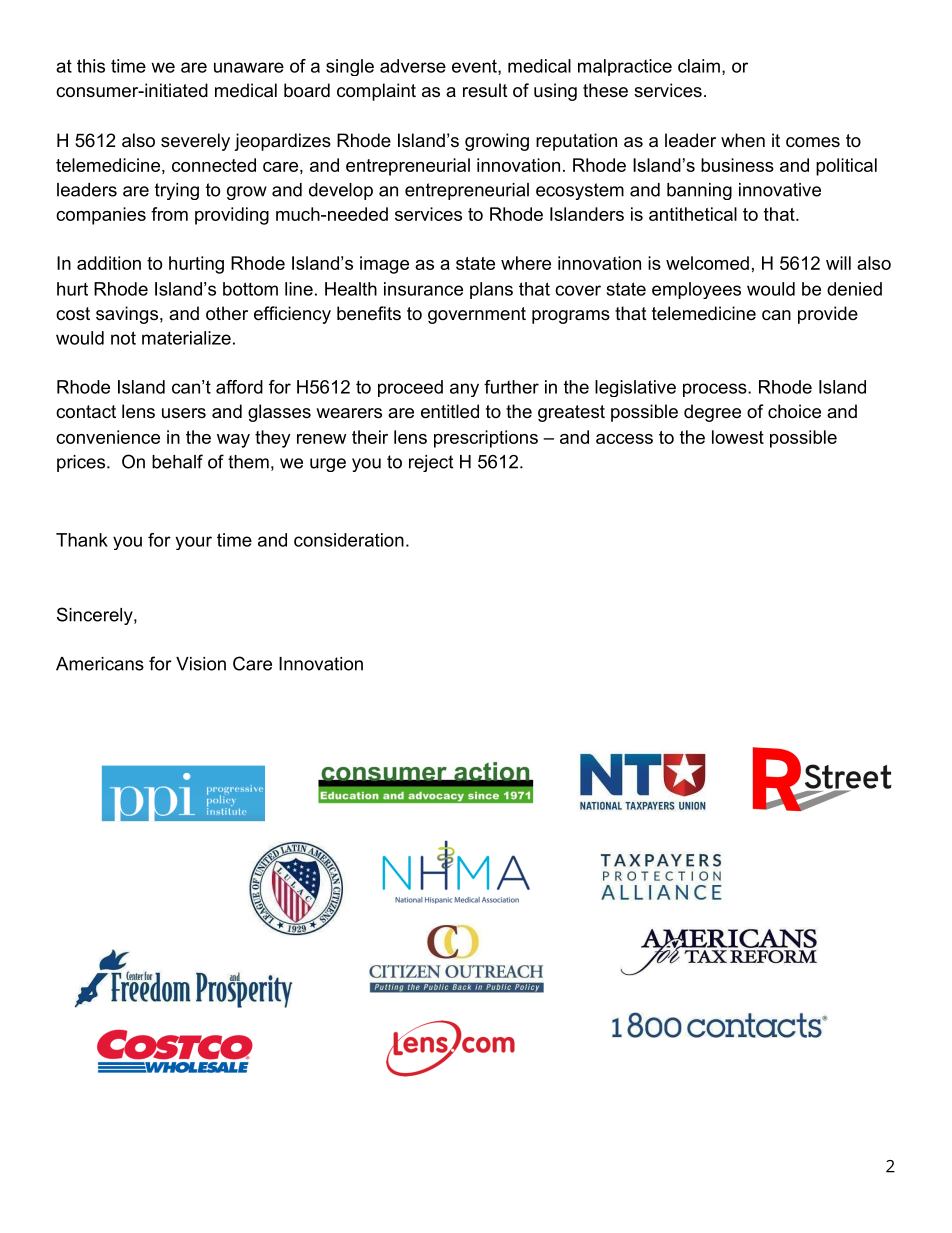  I want to click on Vision, so click(201, 664).
